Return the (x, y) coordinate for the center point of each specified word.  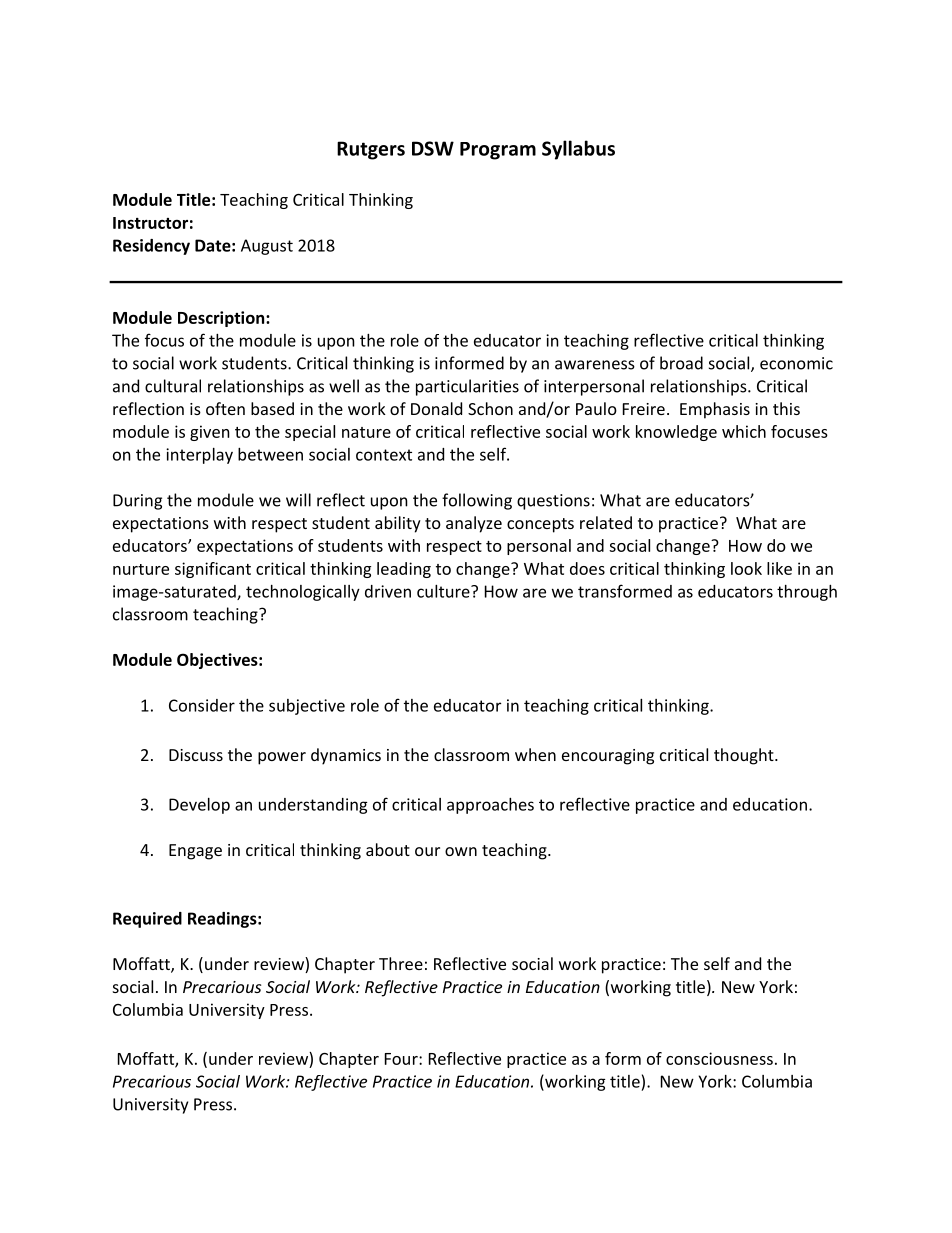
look (746, 568)
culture (444, 591)
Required (147, 920)
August (267, 247)
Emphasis (715, 410)
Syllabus (578, 150)
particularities (467, 387)
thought (745, 756)
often (225, 408)
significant (213, 570)
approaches (490, 806)
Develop (199, 806)
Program (498, 151)
